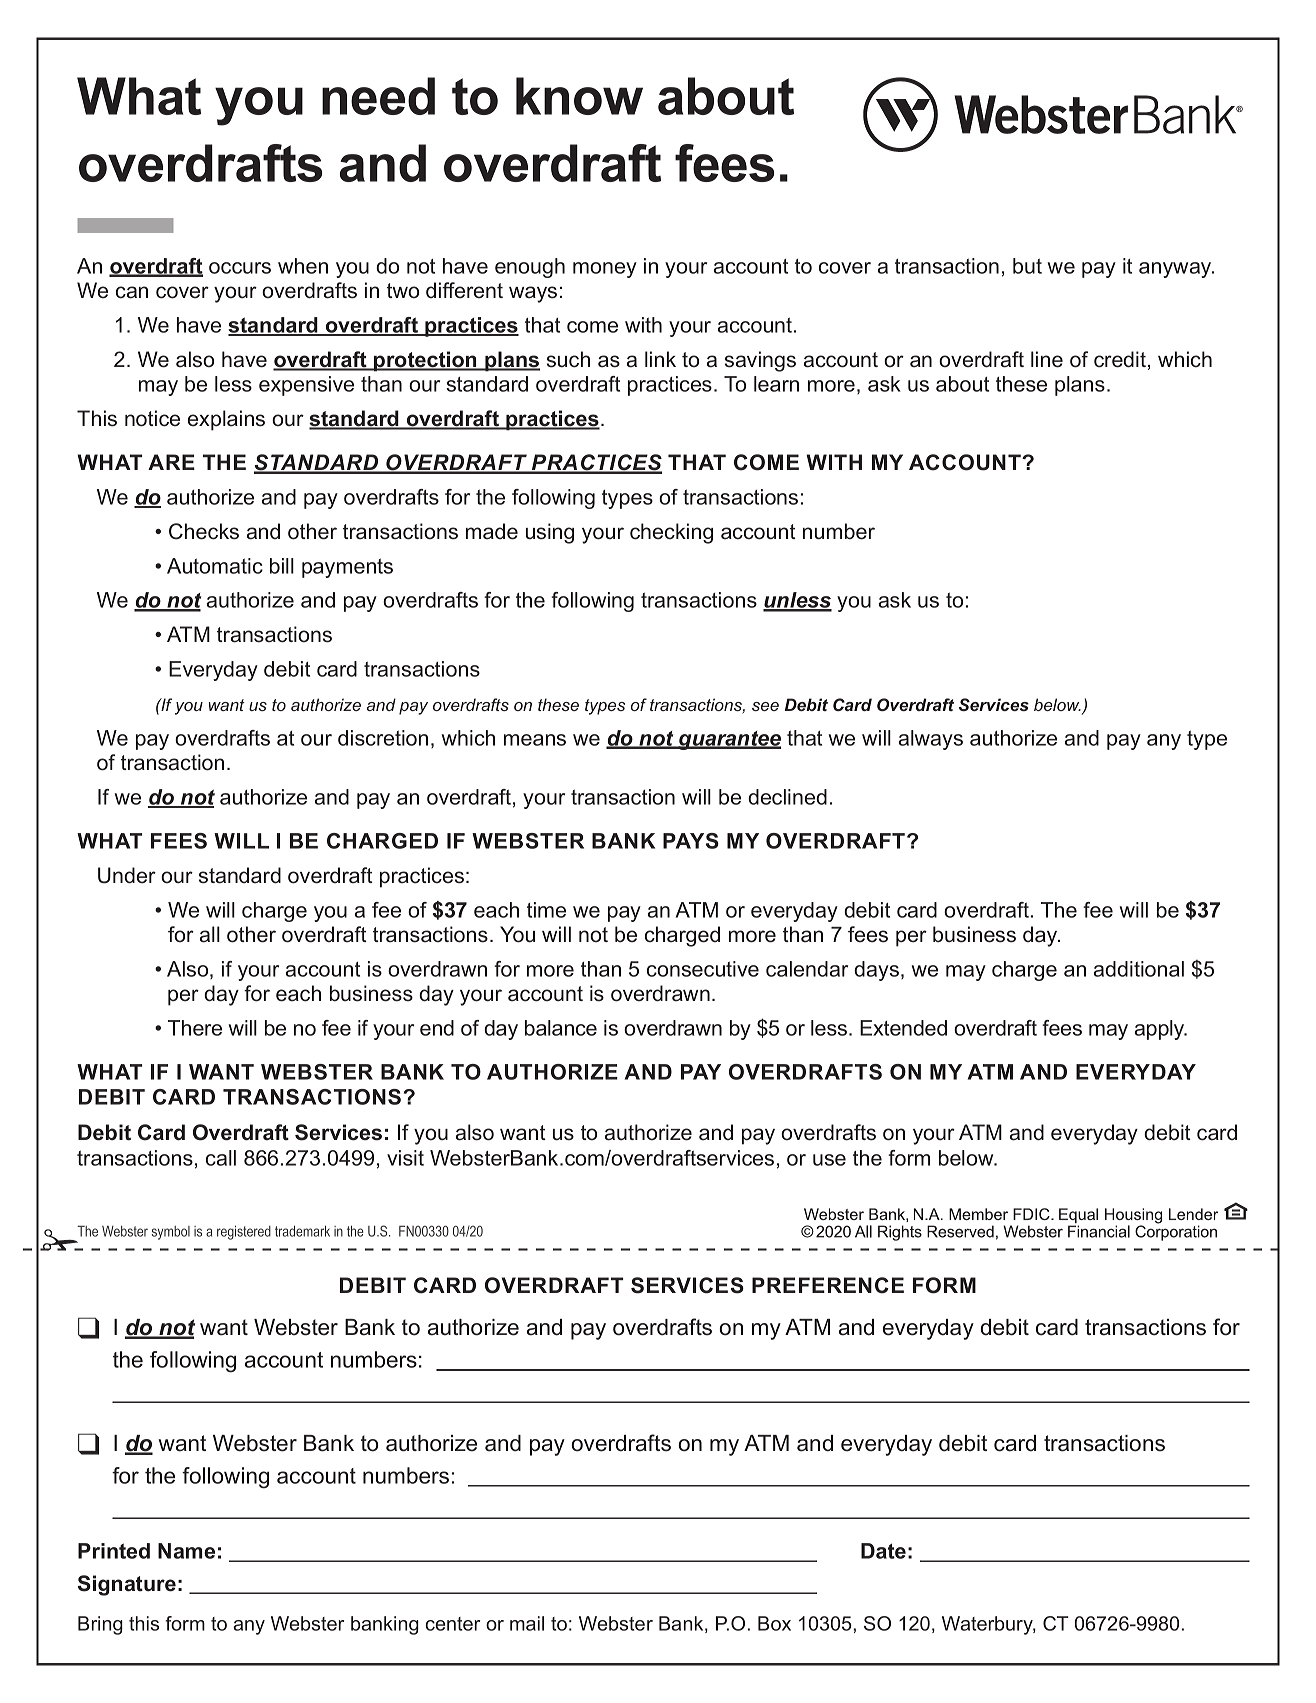 The image size is (1316, 1703). I want to click on Under, so click(127, 875).
